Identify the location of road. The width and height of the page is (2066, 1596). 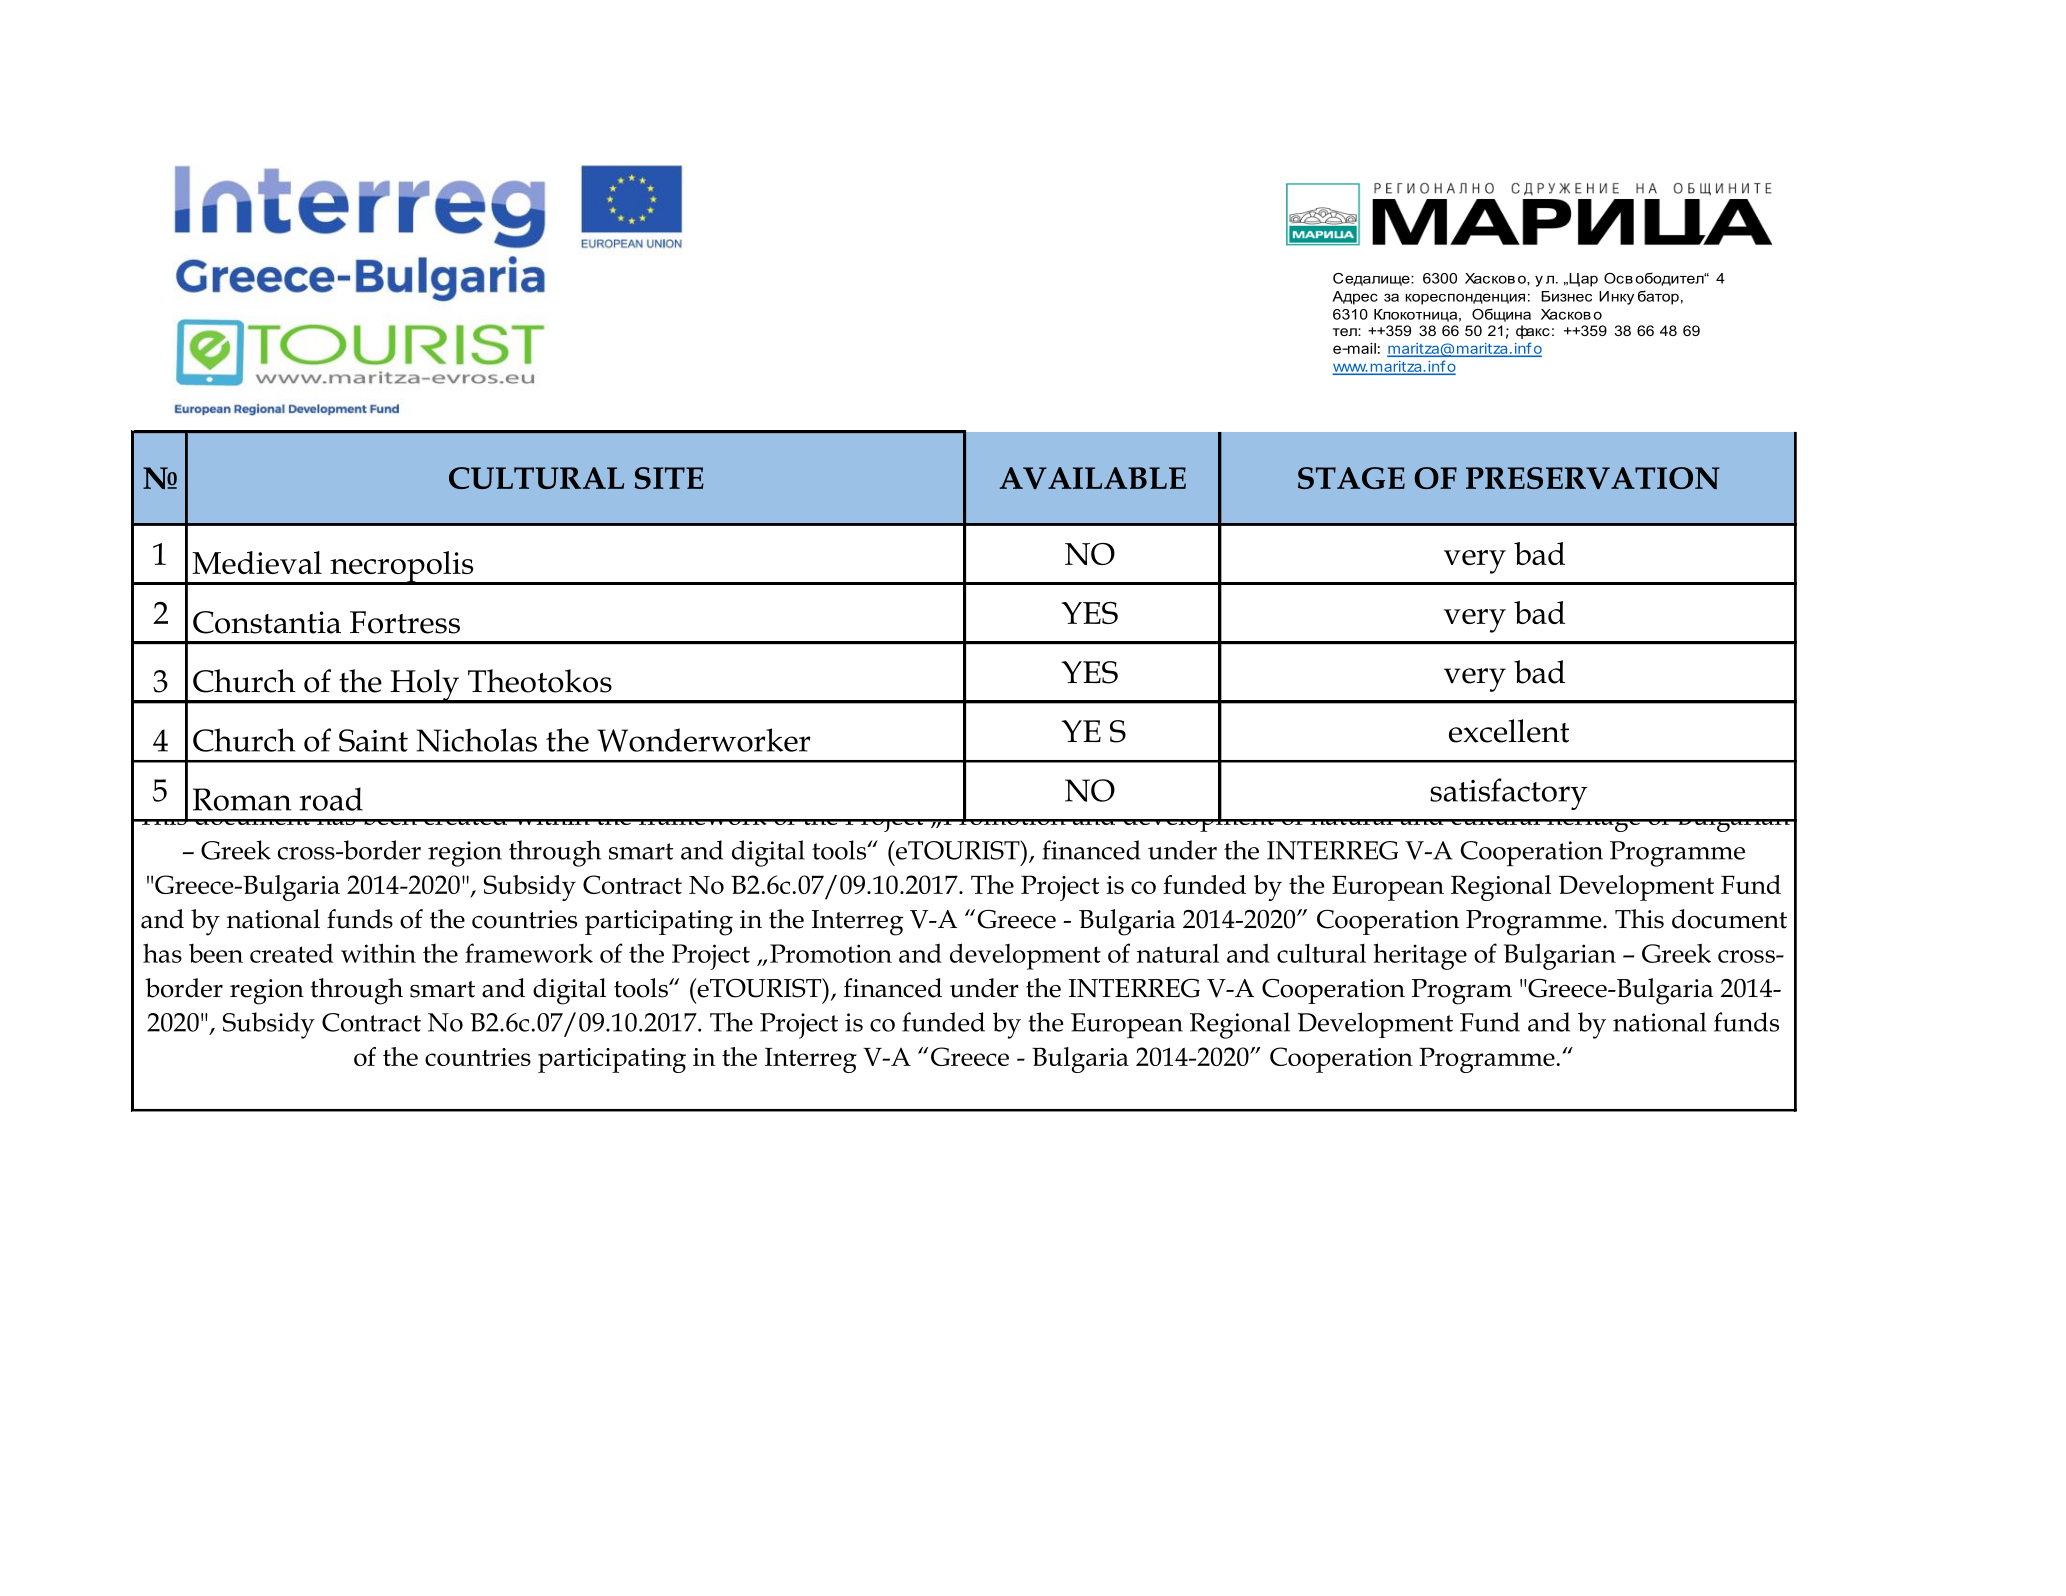
(331, 799).
